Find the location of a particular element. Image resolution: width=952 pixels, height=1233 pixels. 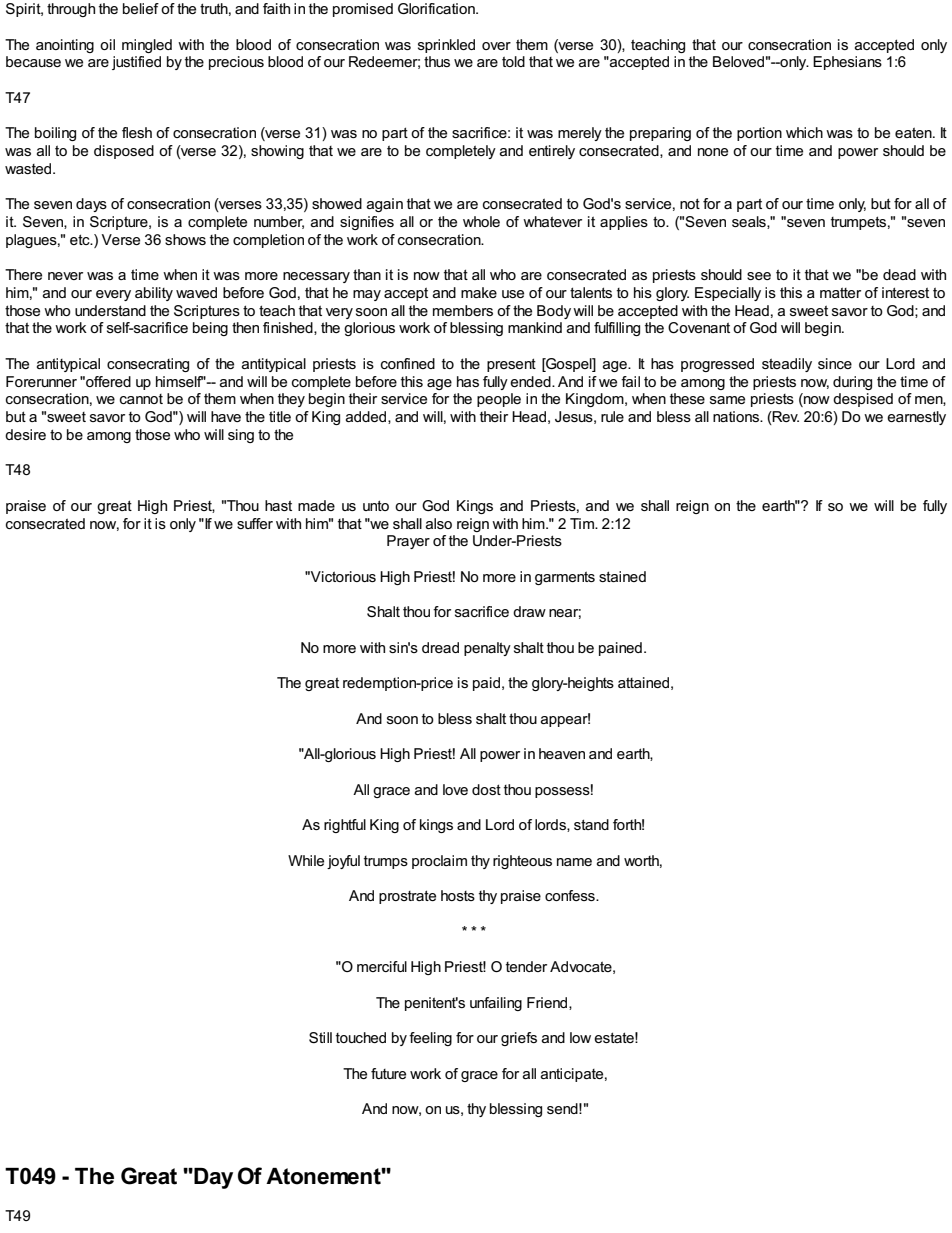

mingled is located at coordinates (147, 46).
